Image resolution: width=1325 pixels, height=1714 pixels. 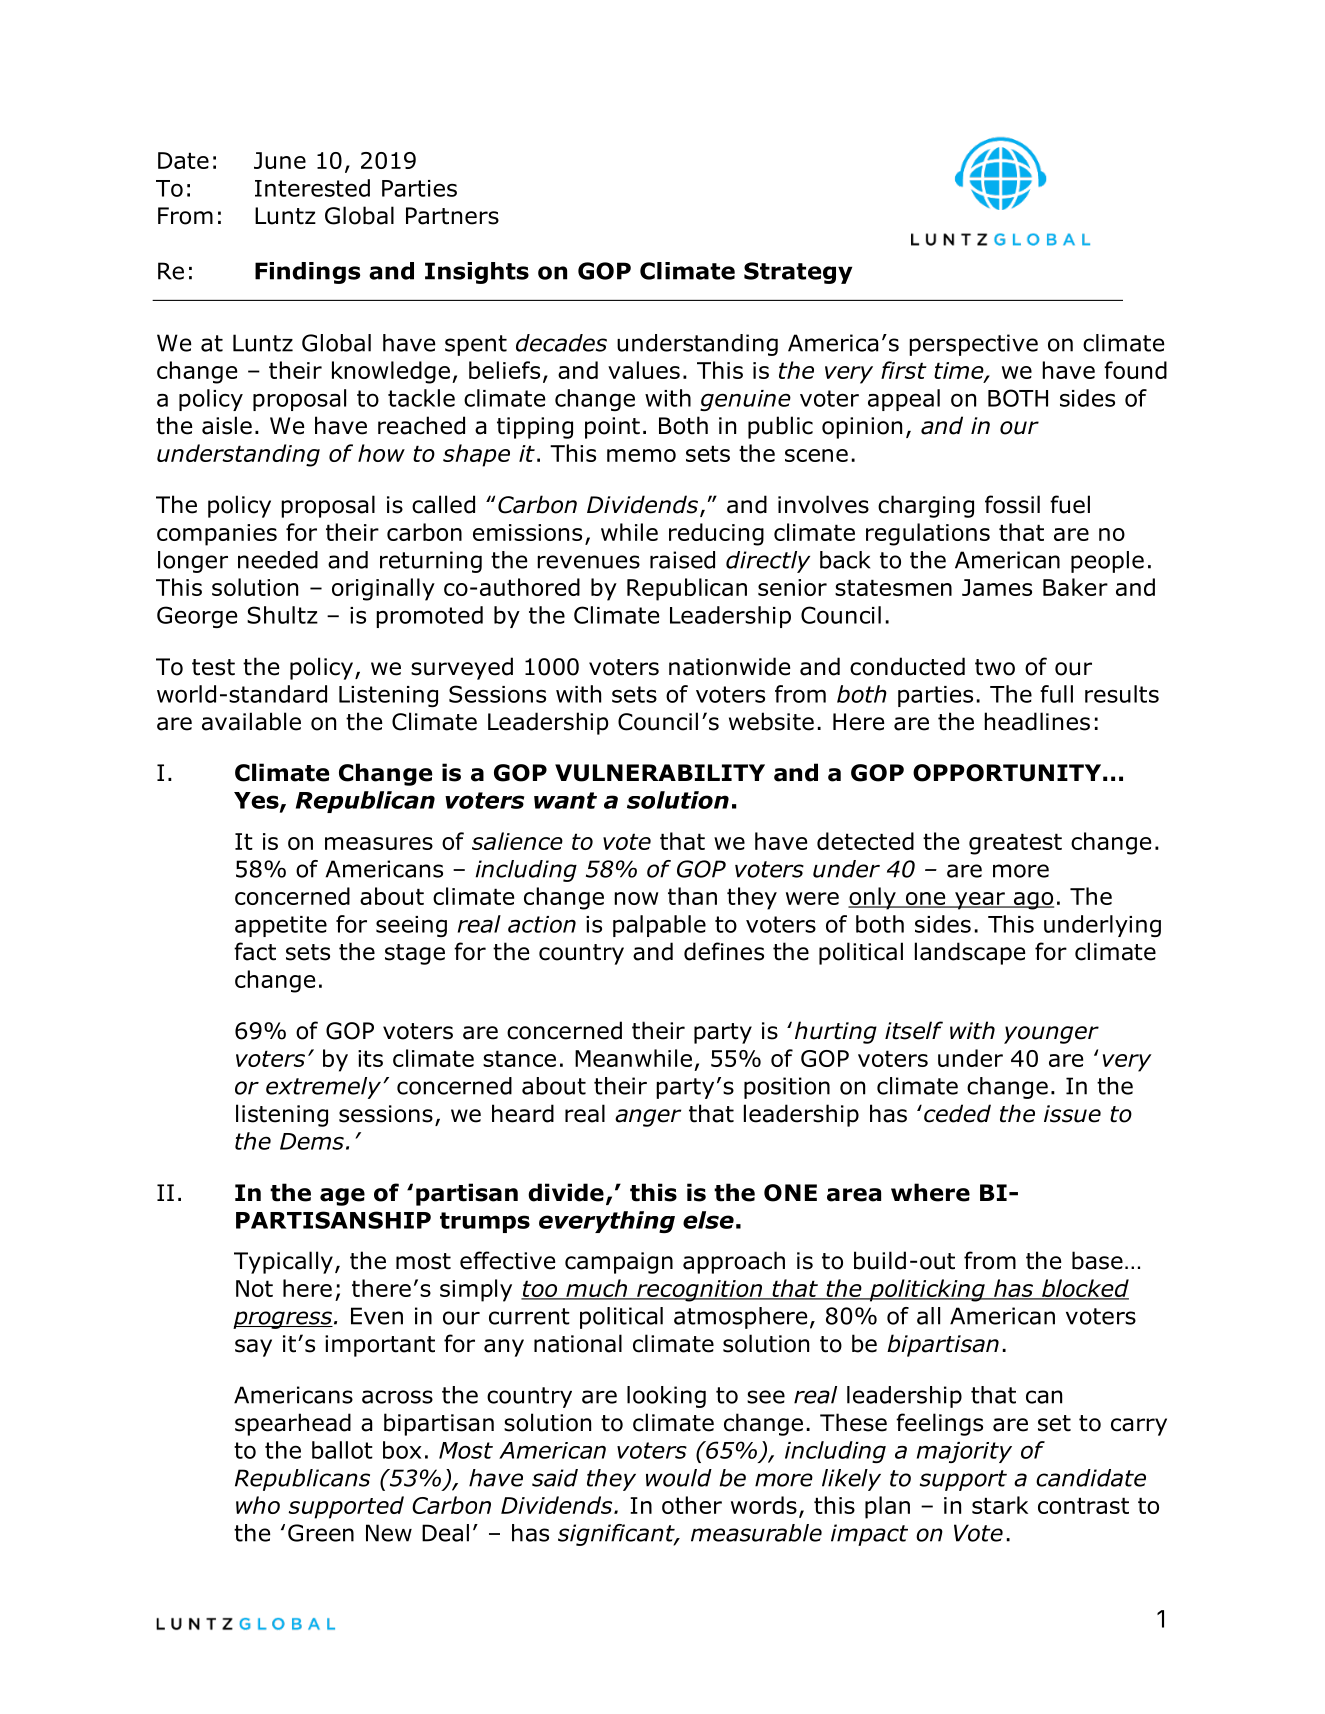 What do you see at coordinates (798, 273) in the screenshot?
I see `Strategy` at bounding box center [798, 273].
